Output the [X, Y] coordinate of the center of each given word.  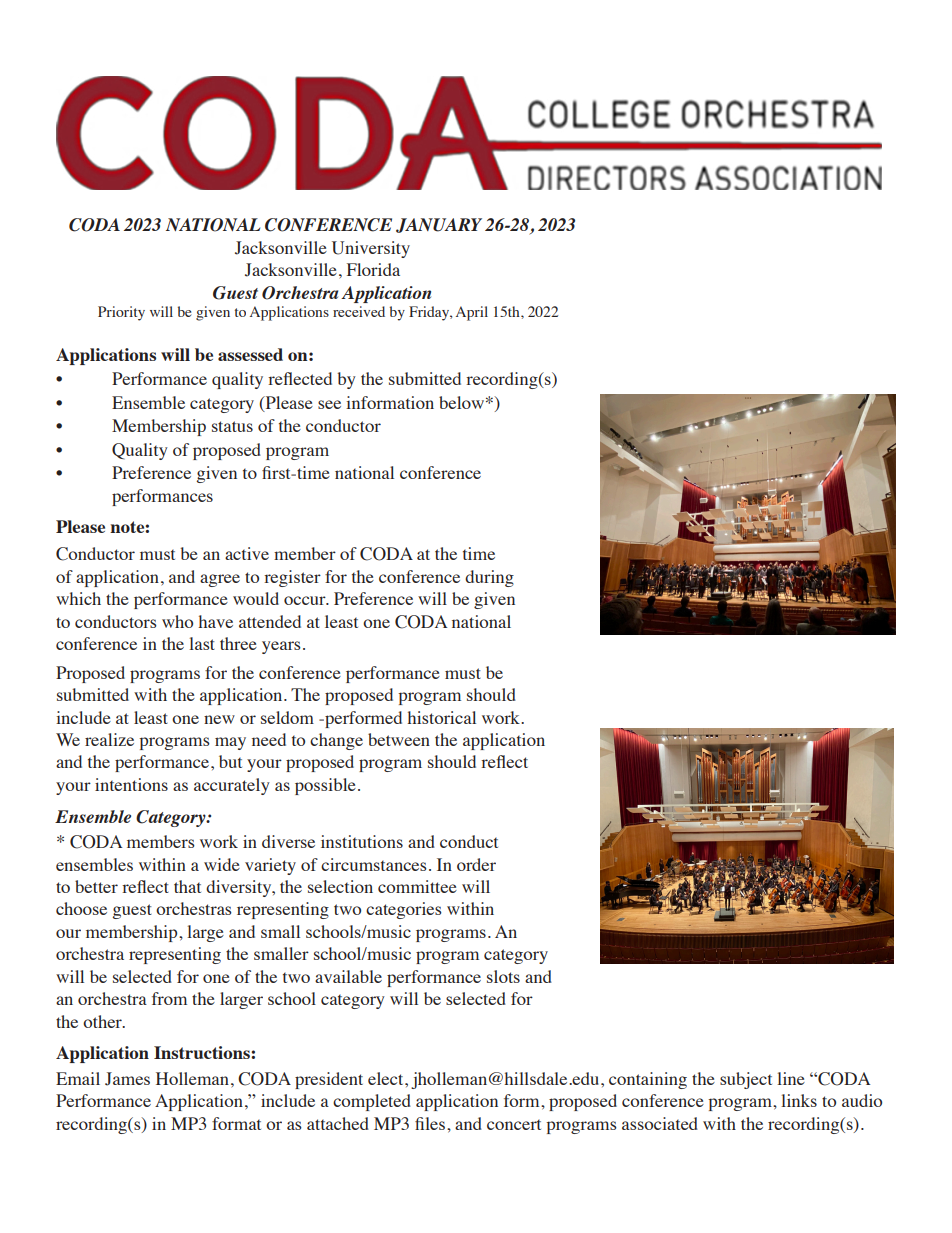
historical [441, 717]
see [329, 404]
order [476, 864]
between [399, 739]
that [187, 886]
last [202, 643]
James [127, 1079]
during [489, 578]
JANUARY [439, 225]
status [232, 426]
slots [503, 976]
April [472, 313]
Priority [121, 313]
